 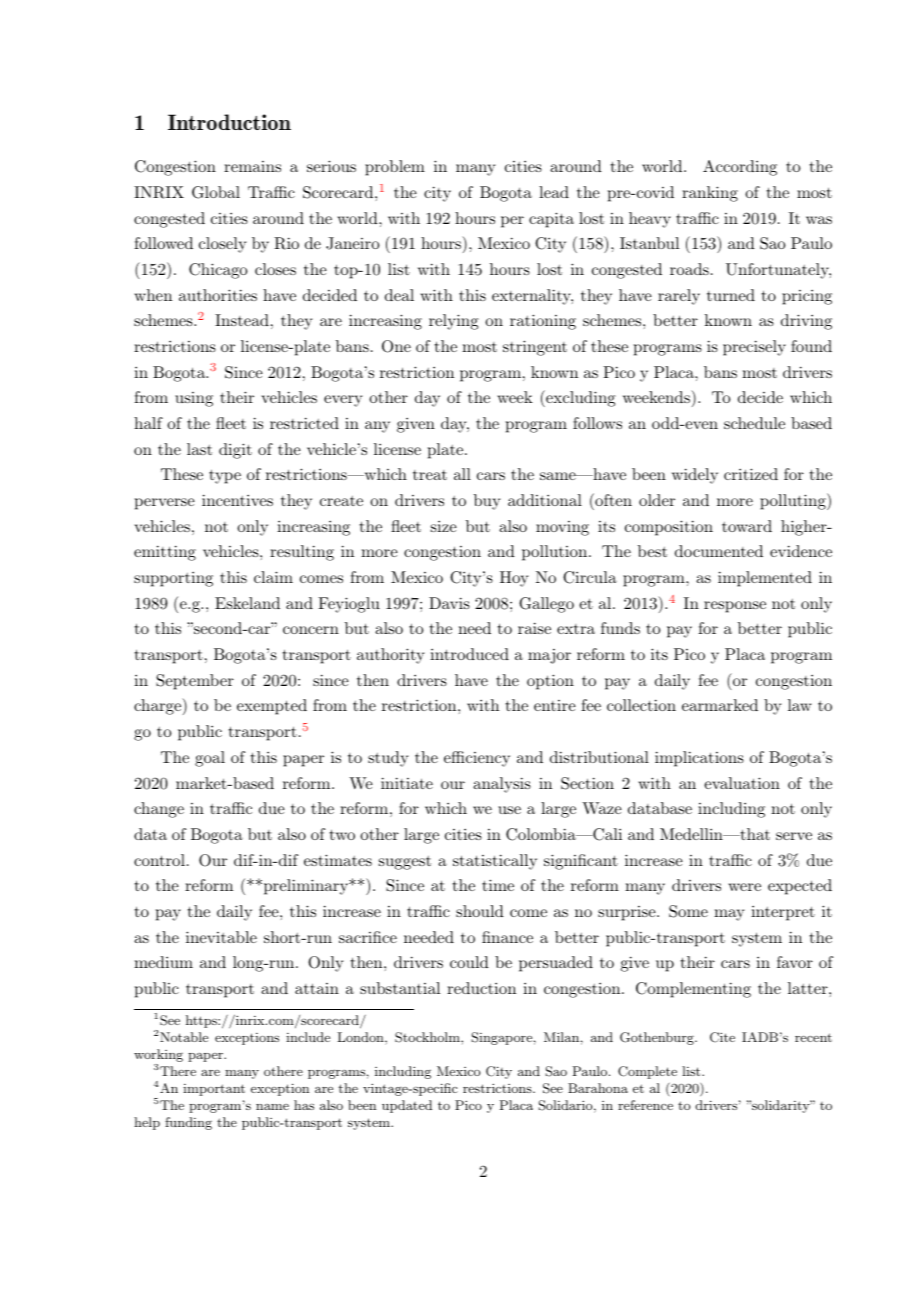 I want to click on remains, so click(x=252, y=166).
